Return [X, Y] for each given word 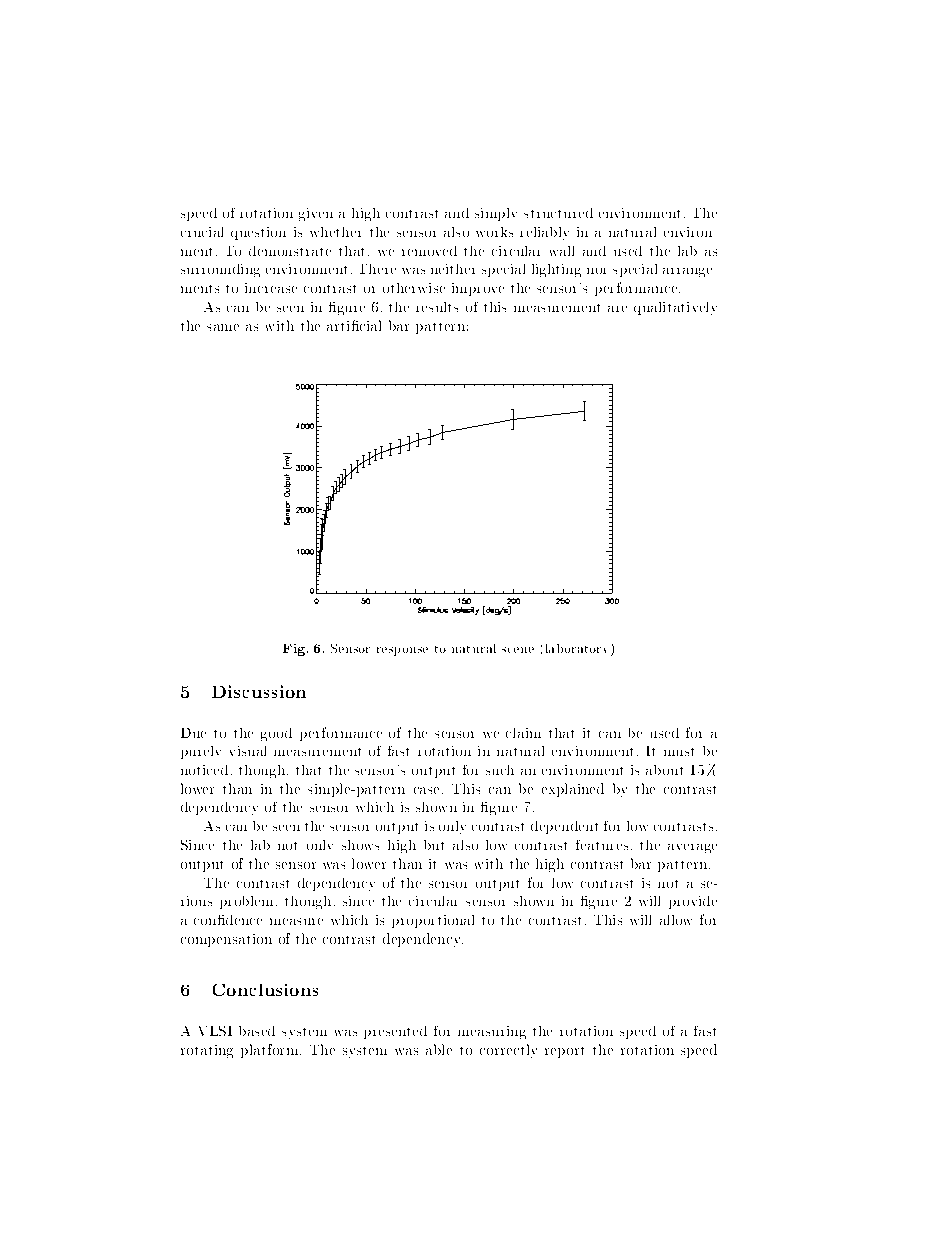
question [258, 233]
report [564, 1052]
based [257, 1031]
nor [596, 271]
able [439, 1049]
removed [429, 251]
